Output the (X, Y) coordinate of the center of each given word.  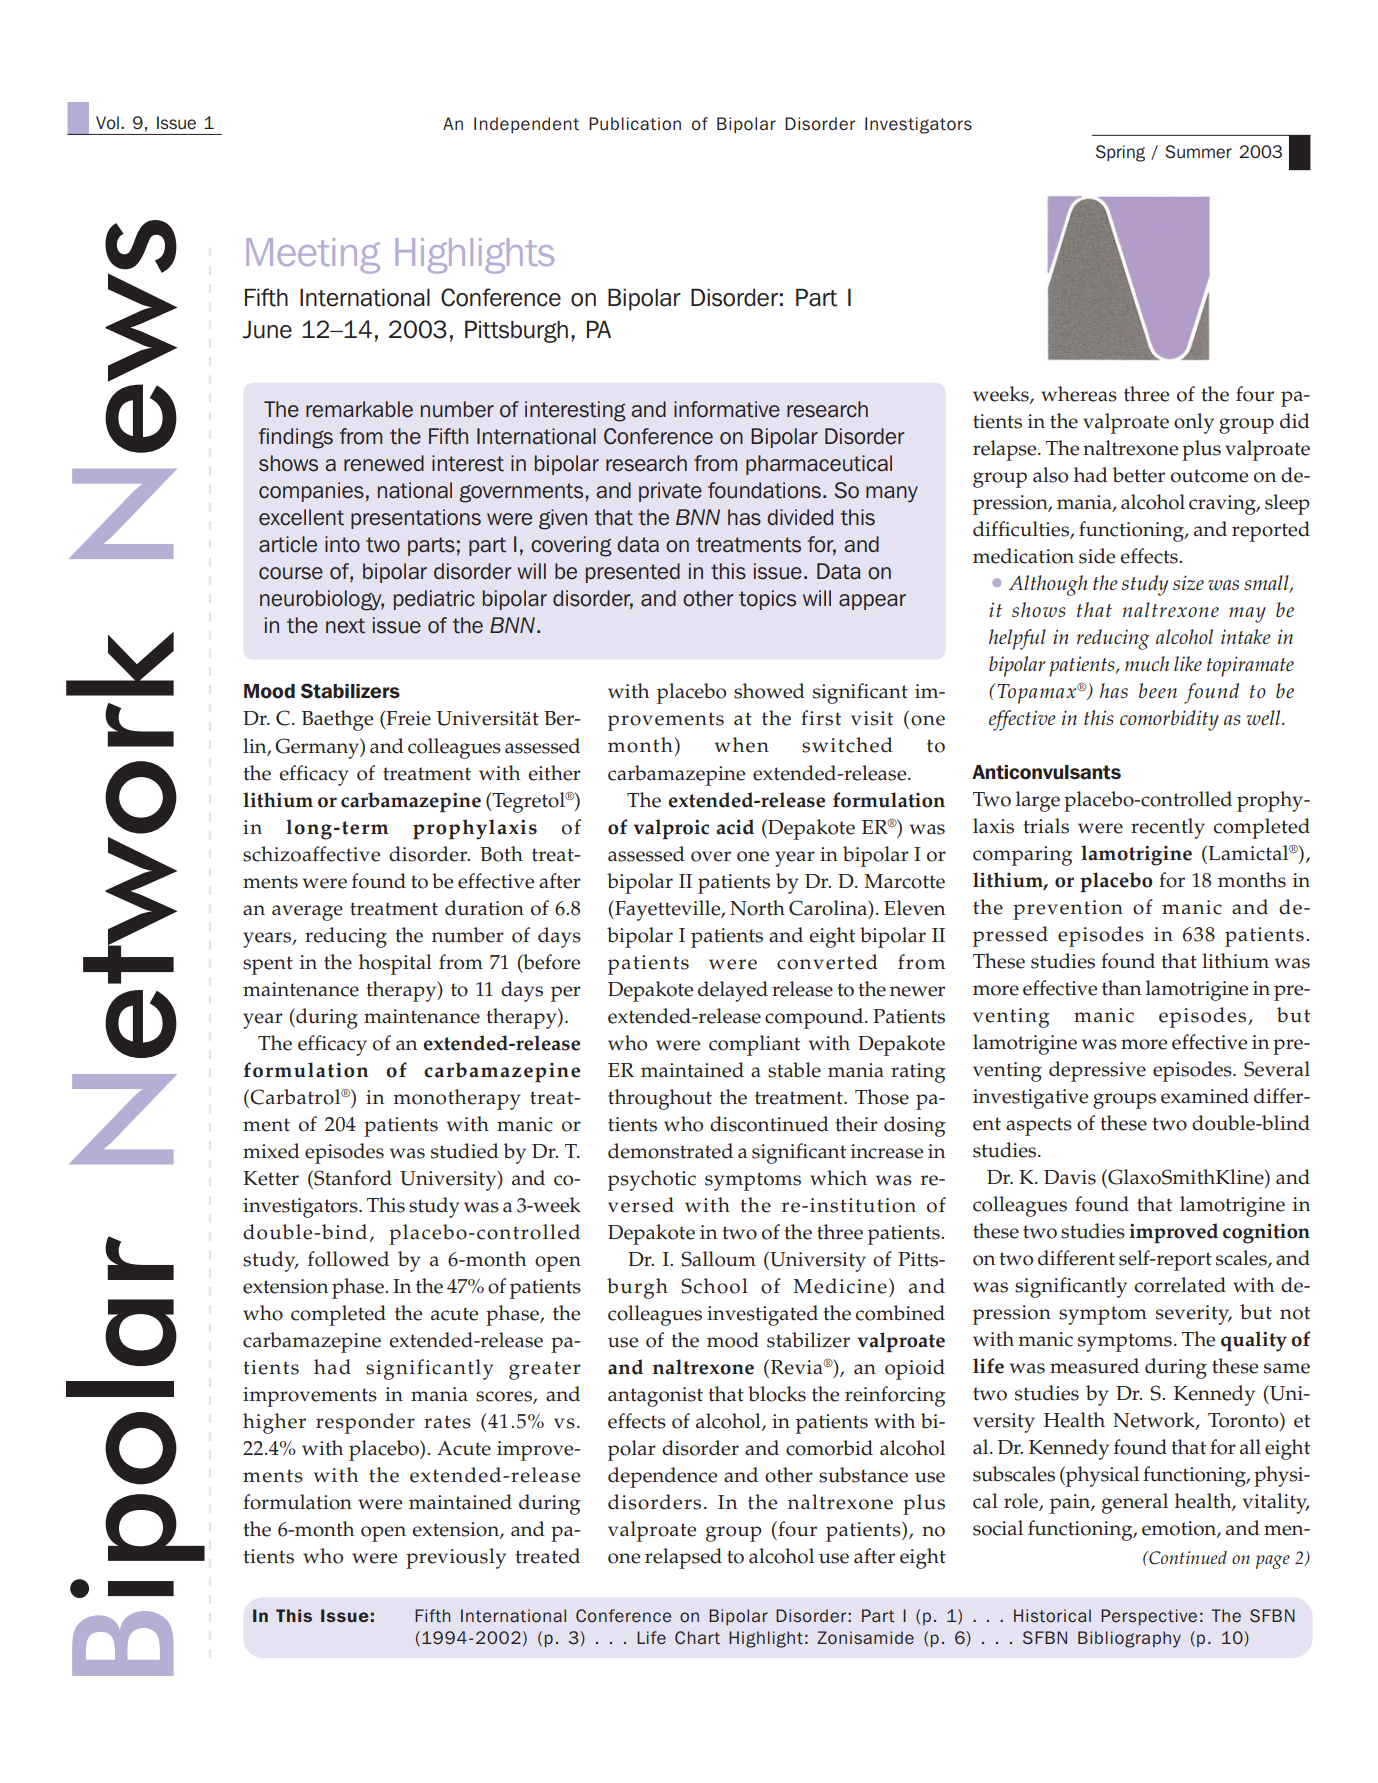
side (1097, 556)
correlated (1180, 1285)
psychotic (652, 1180)
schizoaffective (311, 854)
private (670, 492)
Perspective (1149, 1617)
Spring (1120, 153)
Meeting (313, 256)
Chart (697, 1638)
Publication (635, 124)
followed (348, 1259)
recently (1168, 828)
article (288, 544)
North (757, 908)
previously (456, 1558)
